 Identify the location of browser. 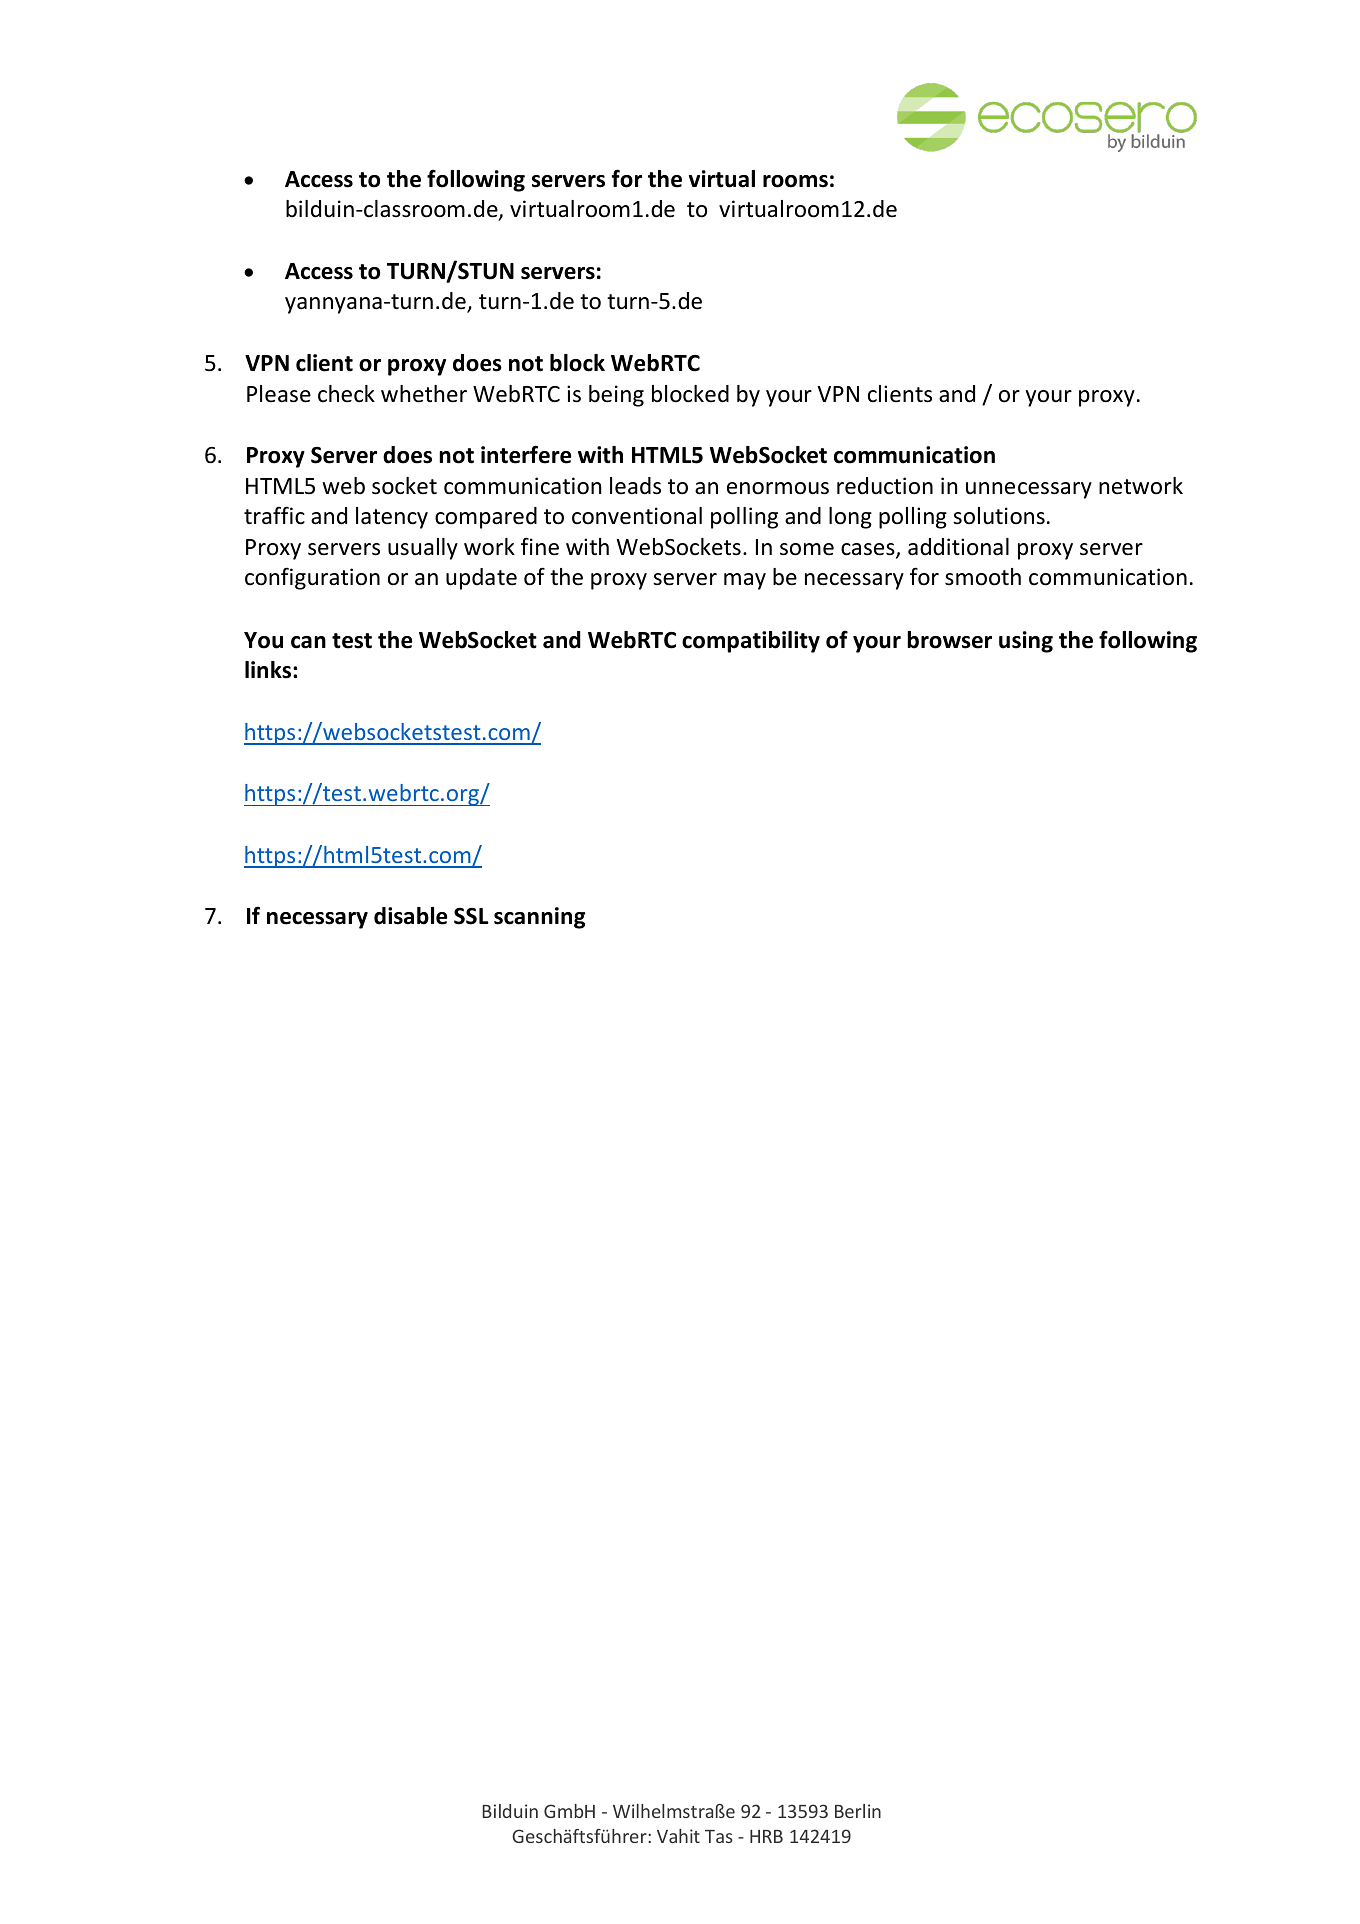
(949, 640).
